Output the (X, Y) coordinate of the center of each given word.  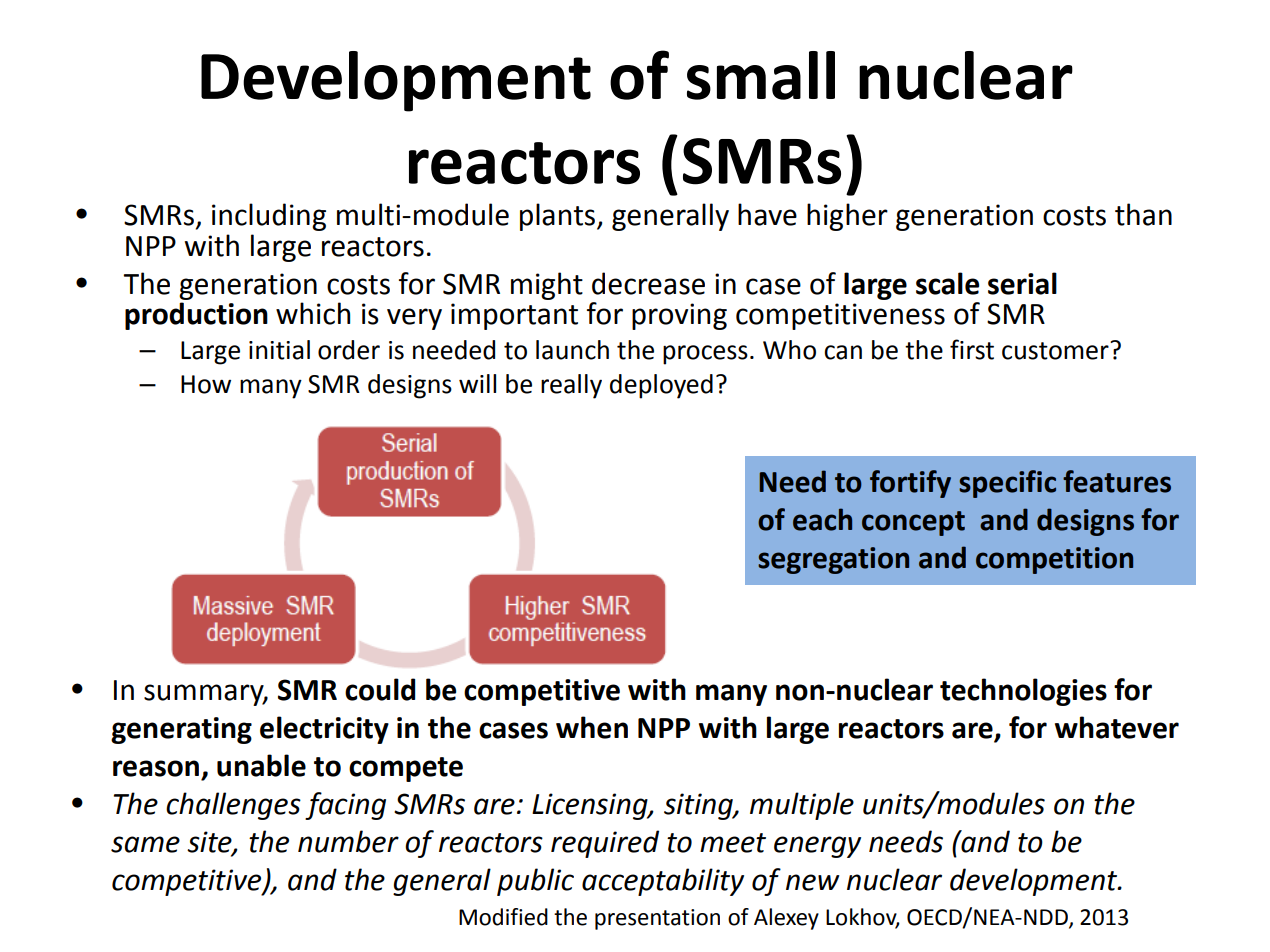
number (348, 841)
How (206, 384)
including (269, 217)
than (1143, 214)
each (822, 519)
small (761, 75)
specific (1007, 484)
